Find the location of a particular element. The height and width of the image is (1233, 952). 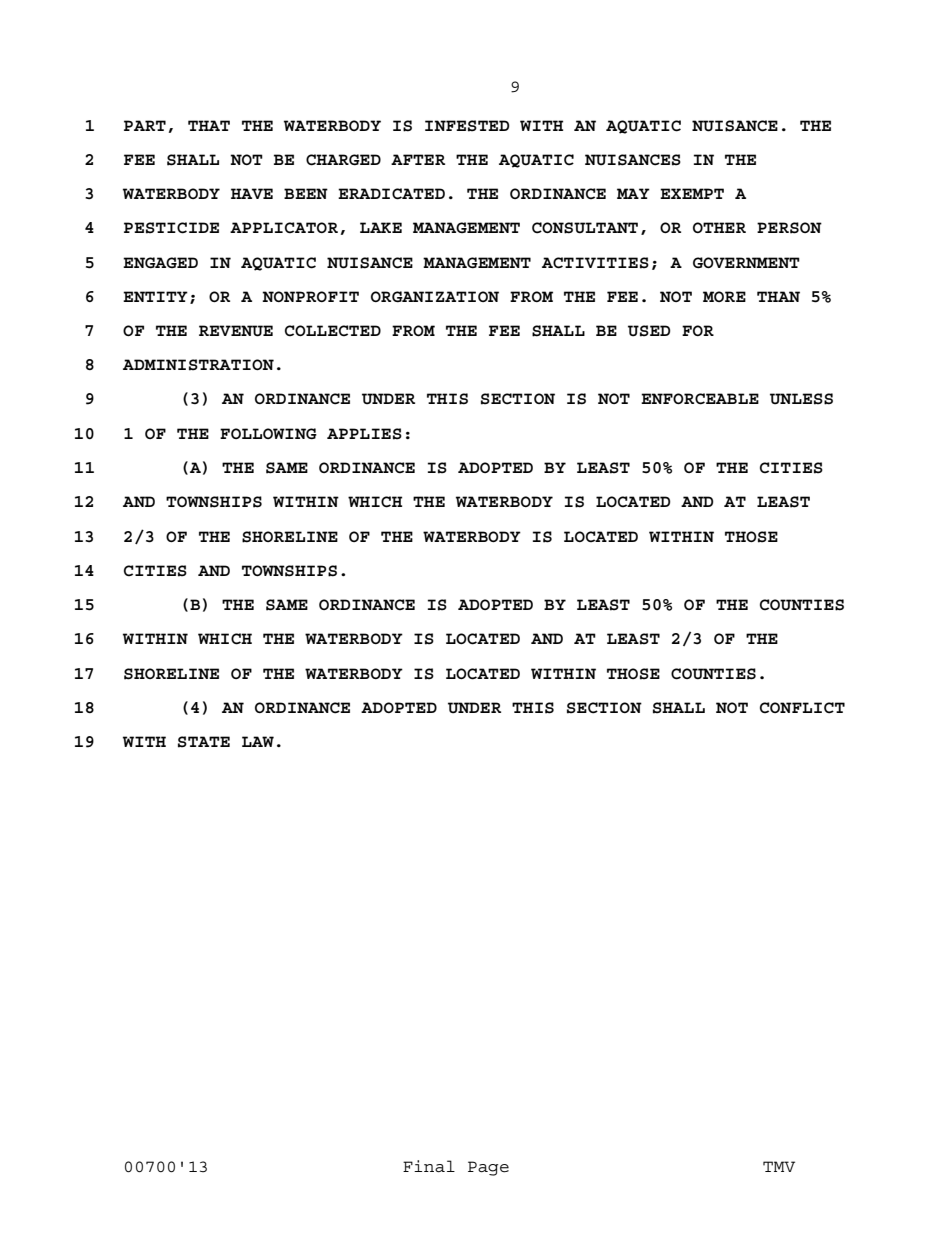

LAW is located at coordinates (258, 741).
